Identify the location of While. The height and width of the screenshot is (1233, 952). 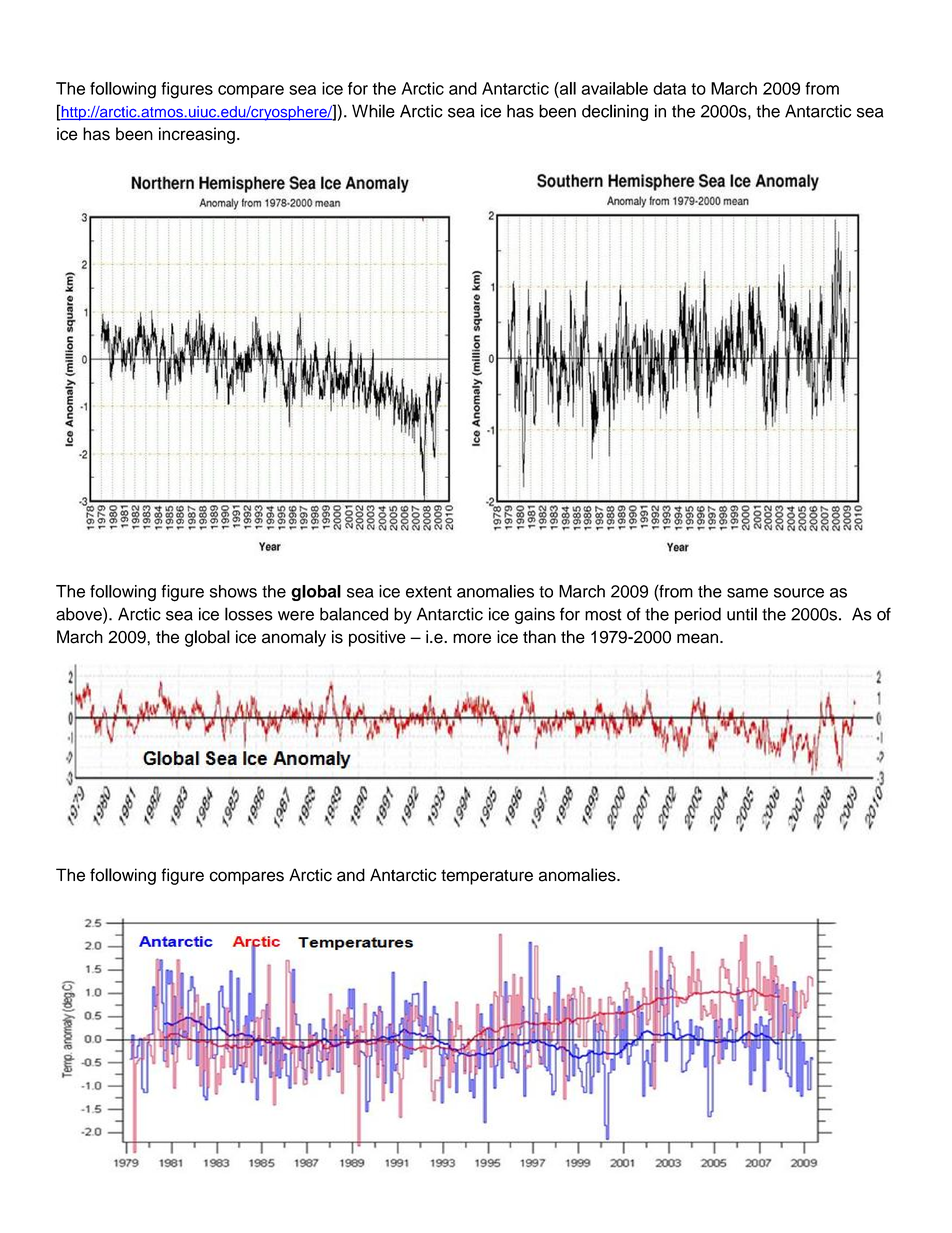
(373, 111).
